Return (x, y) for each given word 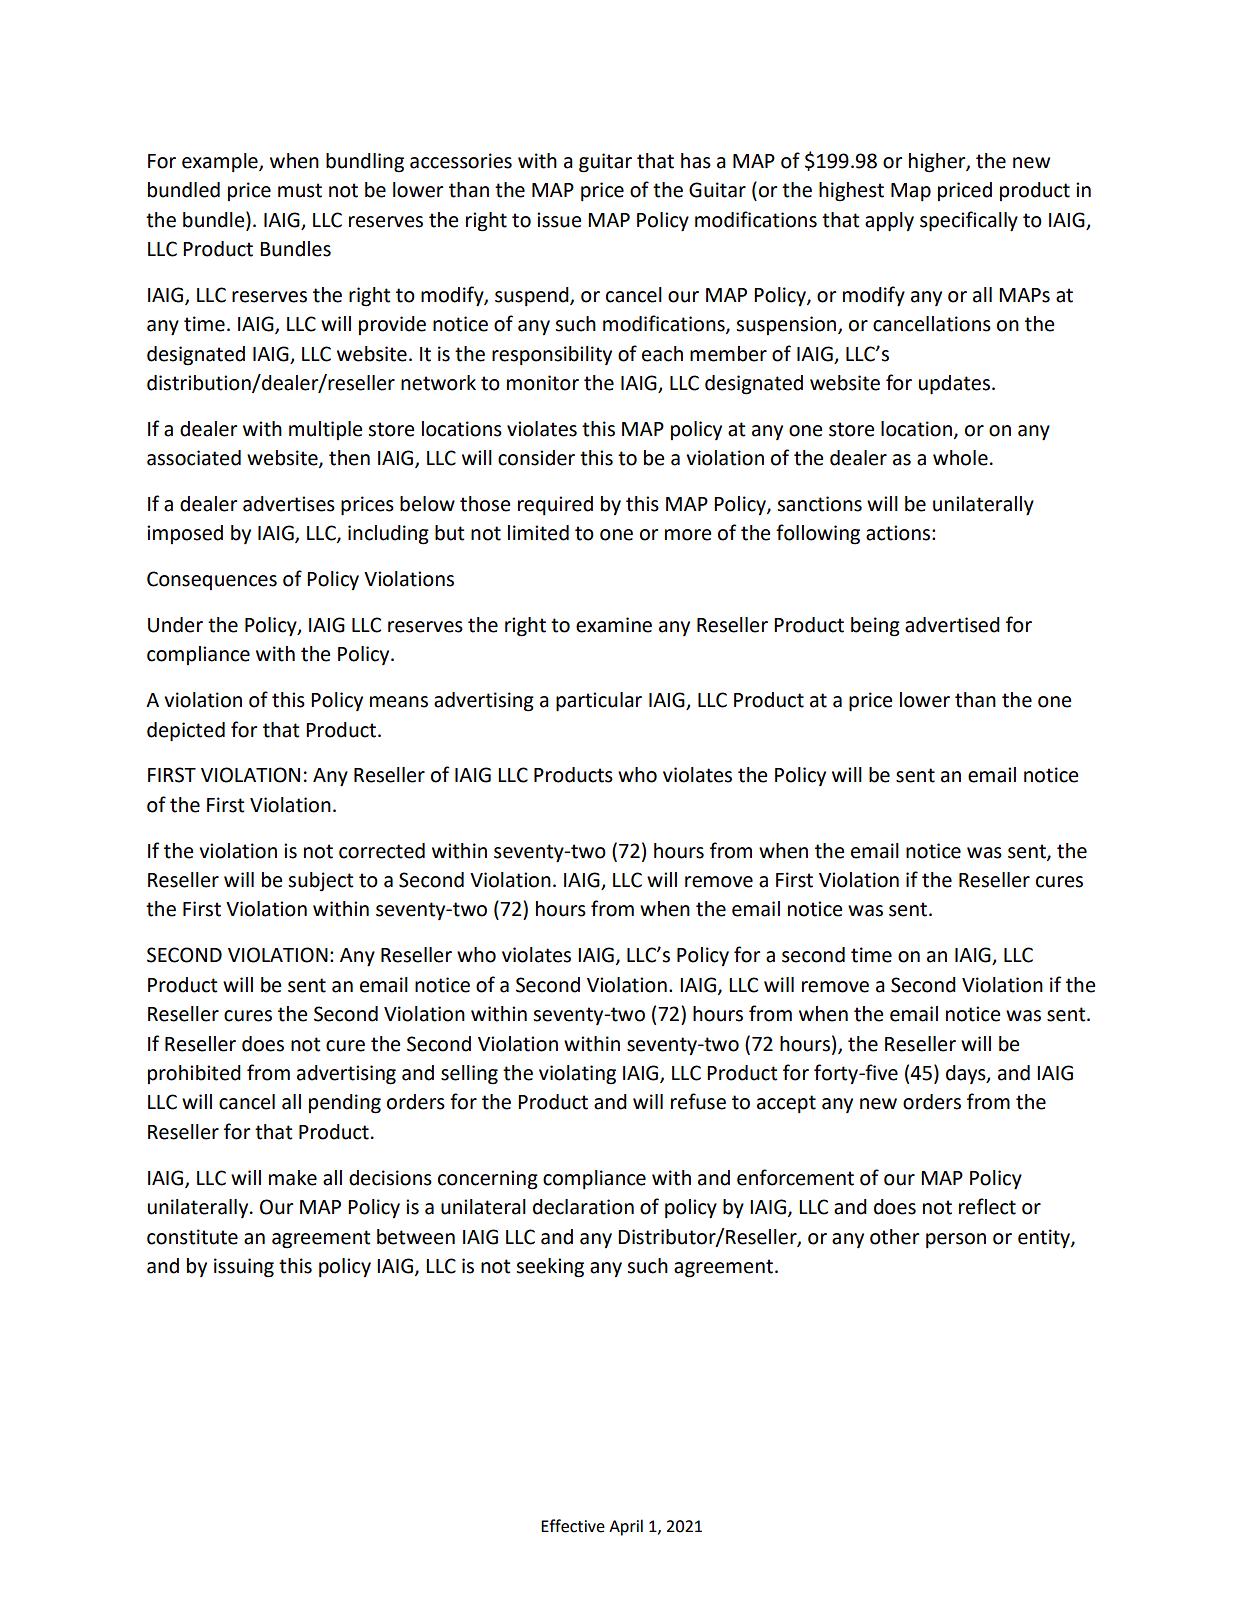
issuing (244, 1268)
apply (889, 222)
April (626, 1527)
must (300, 190)
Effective (573, 1526)
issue (559, 220)
